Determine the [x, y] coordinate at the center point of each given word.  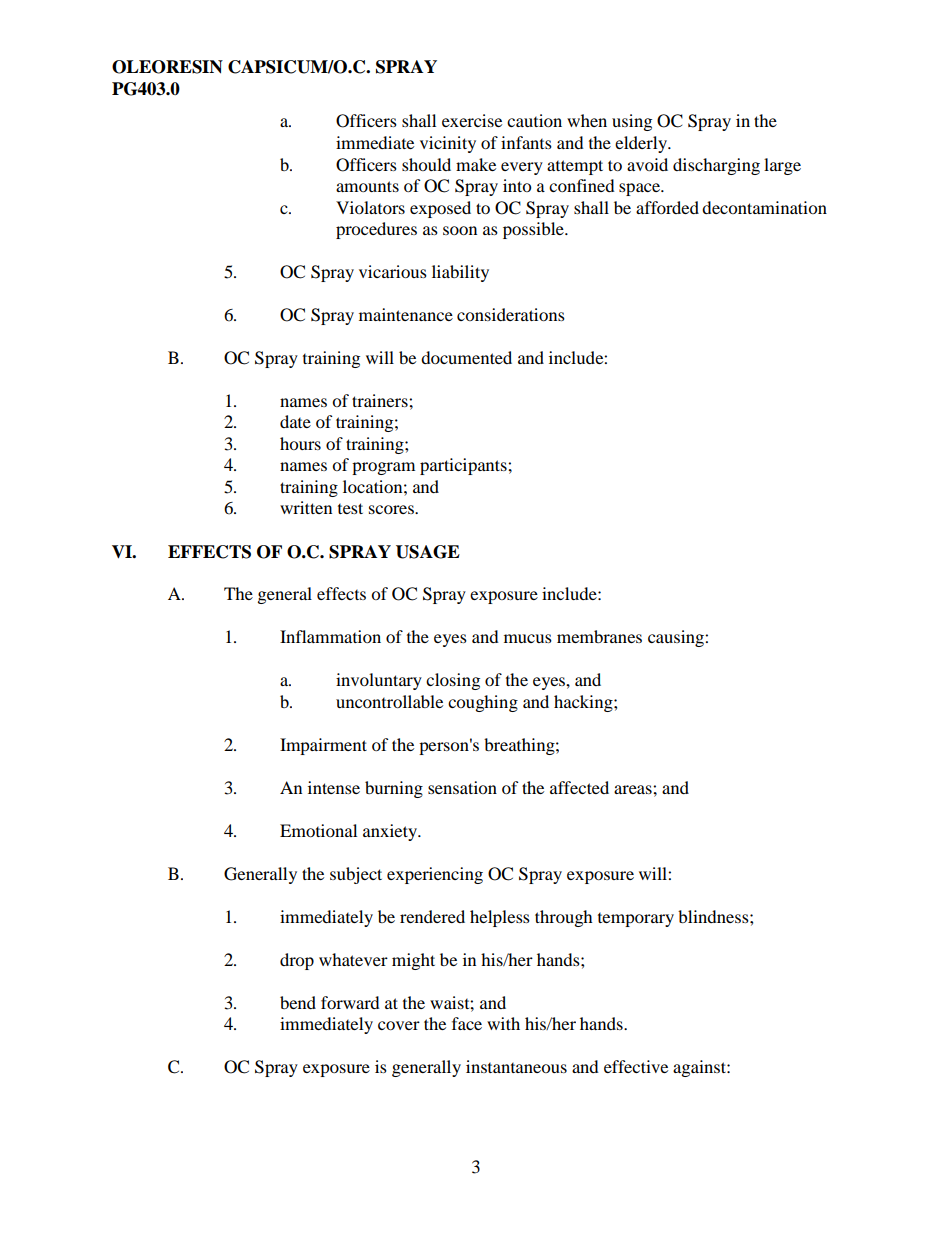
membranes [599, 636]
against [700, 1068]
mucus [528, 638]
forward [350, 1002]
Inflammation [330, 636]
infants [526, 142]
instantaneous [516, 1066]
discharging [716, 166]
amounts [367, 186]
